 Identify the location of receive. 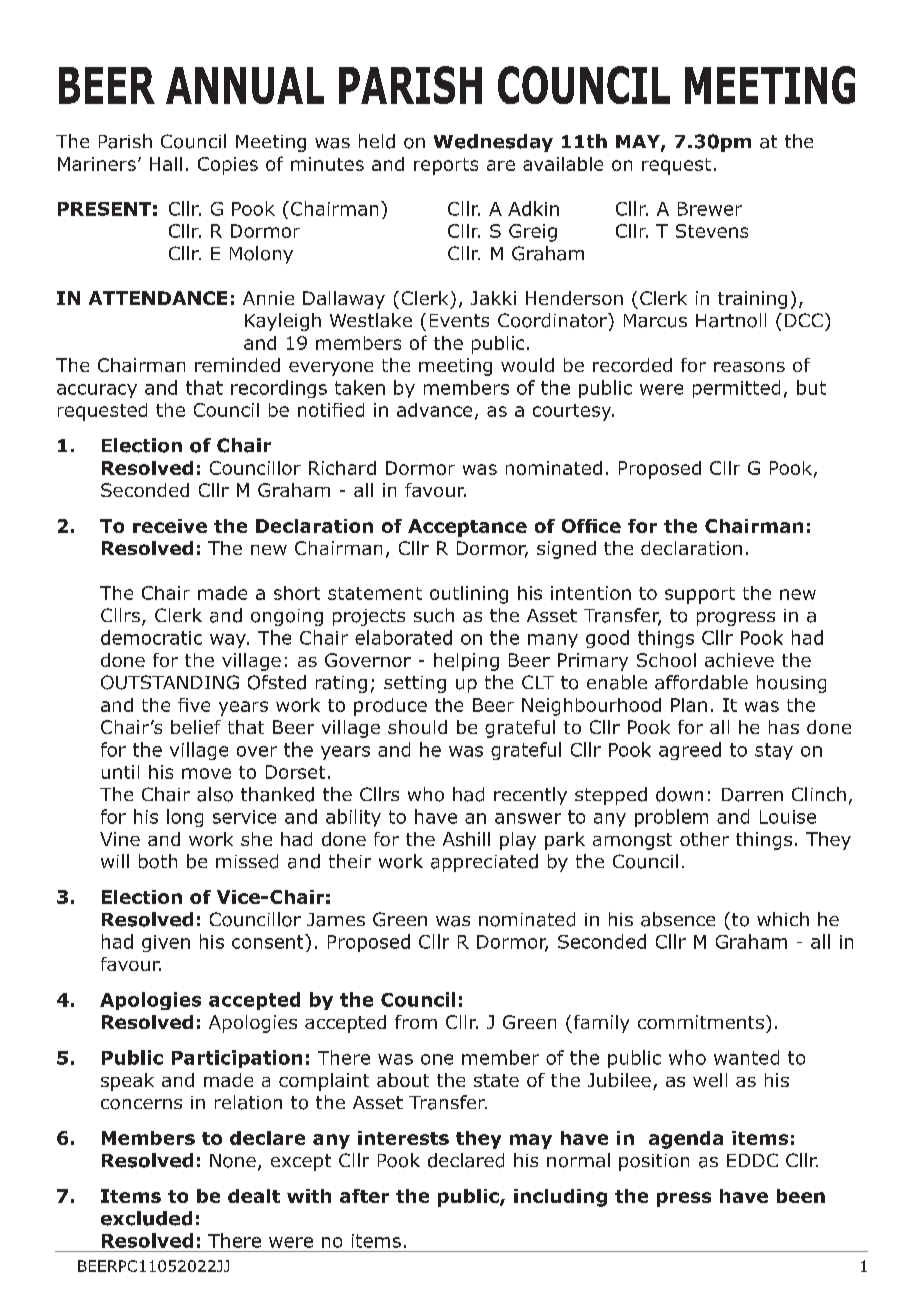
(170, 526).
